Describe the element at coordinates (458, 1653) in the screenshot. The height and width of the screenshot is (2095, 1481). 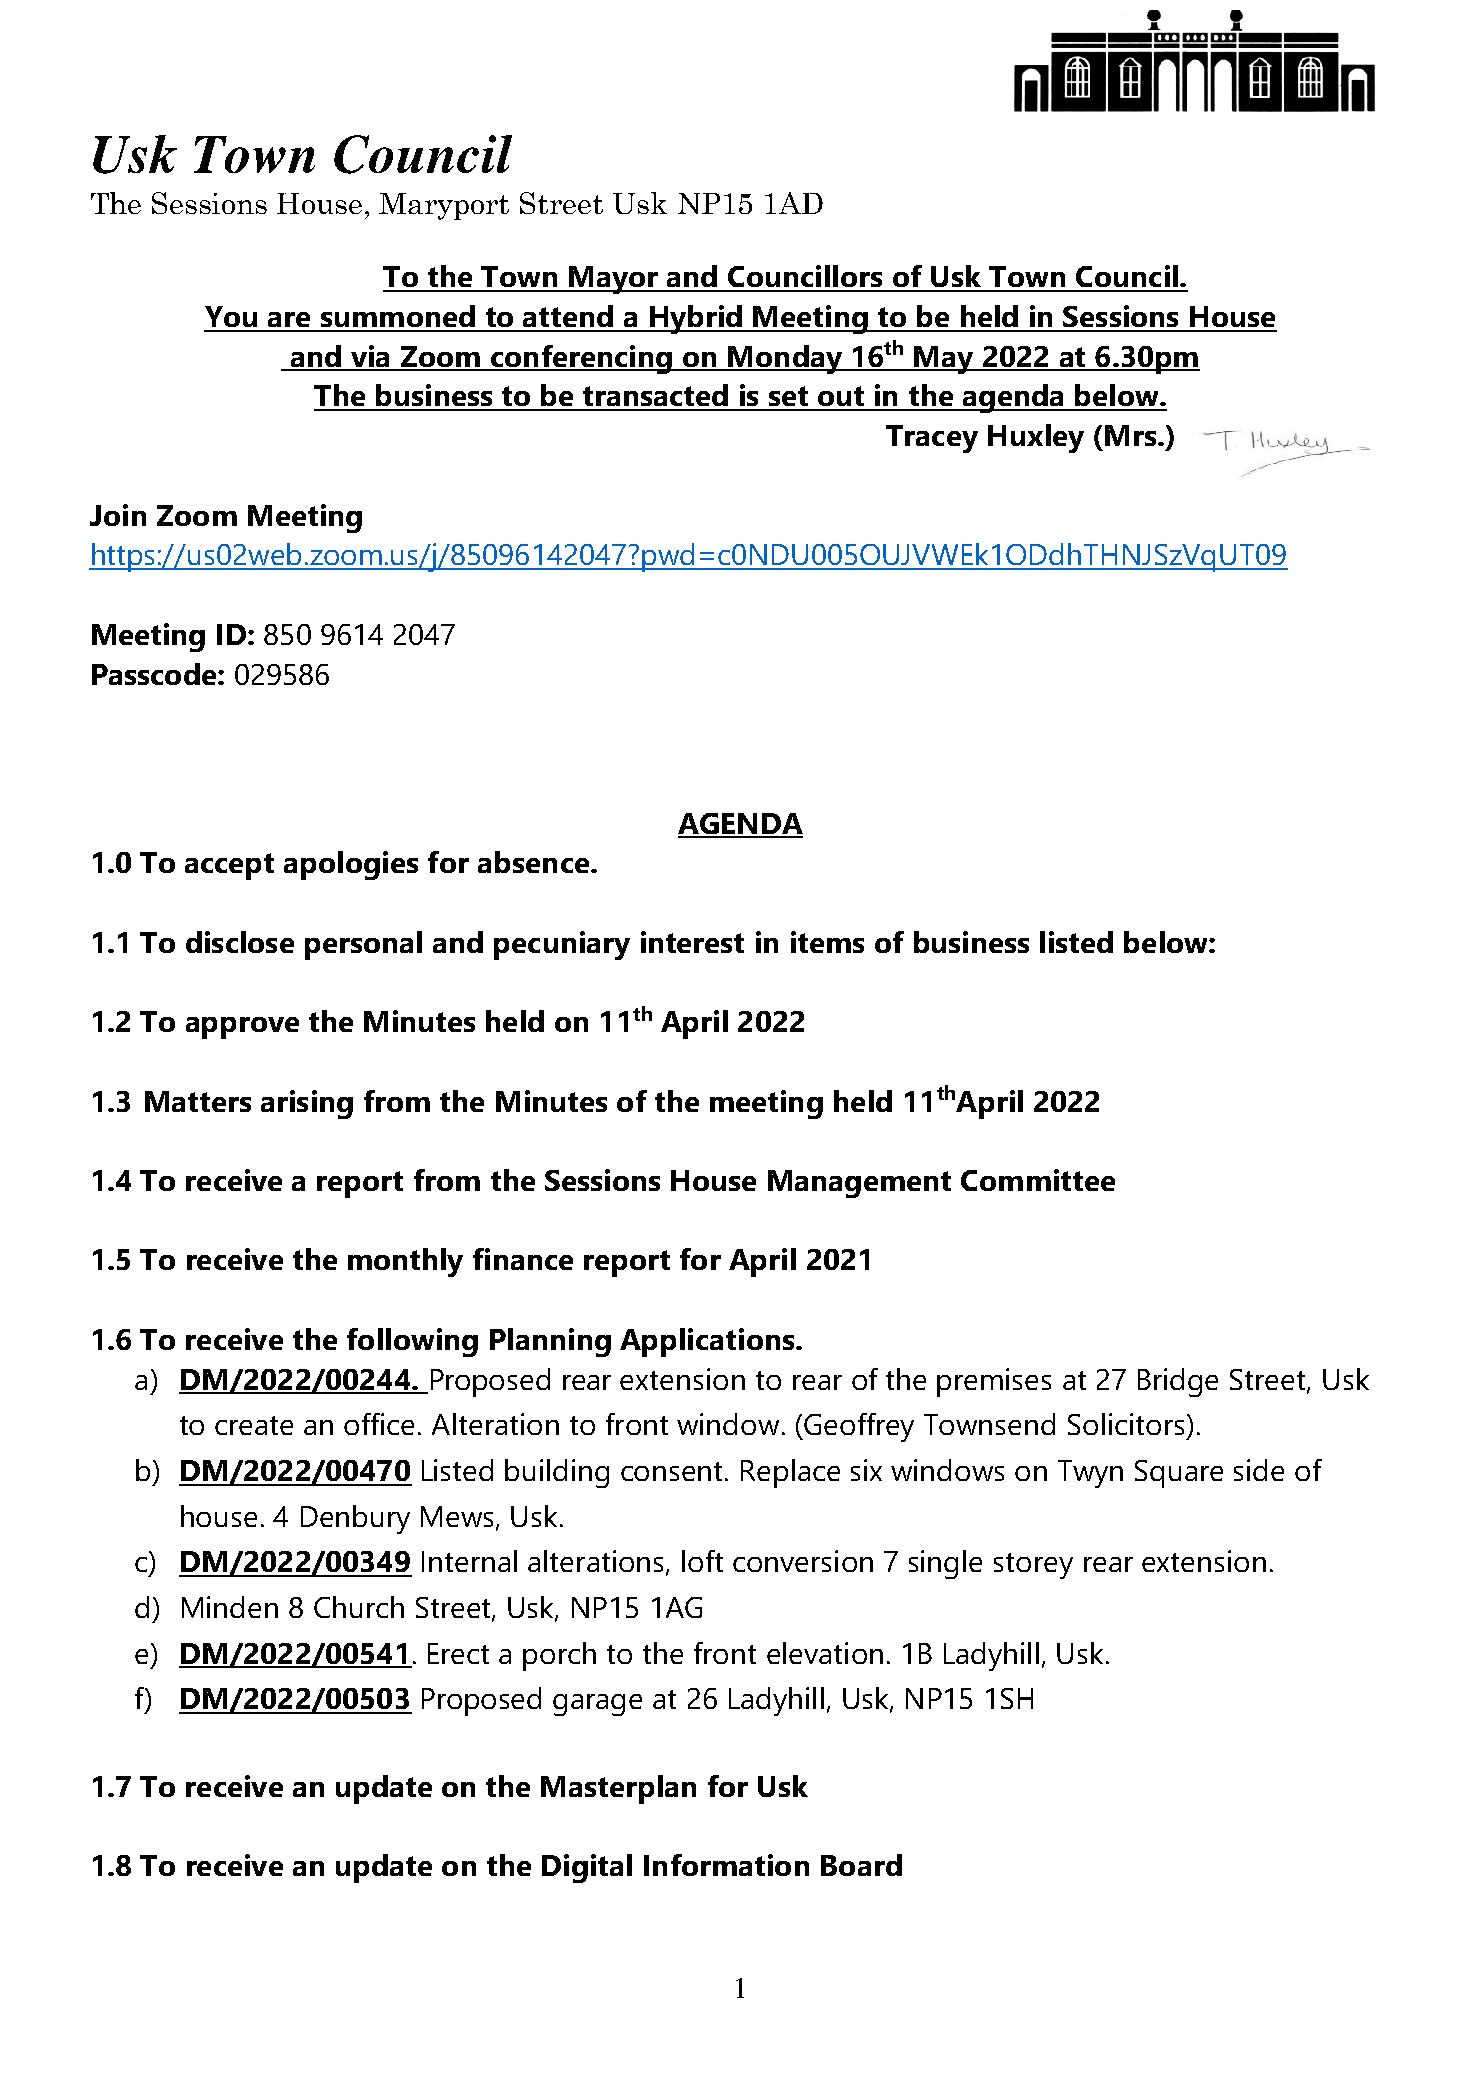
I see `Erect` at that location.
